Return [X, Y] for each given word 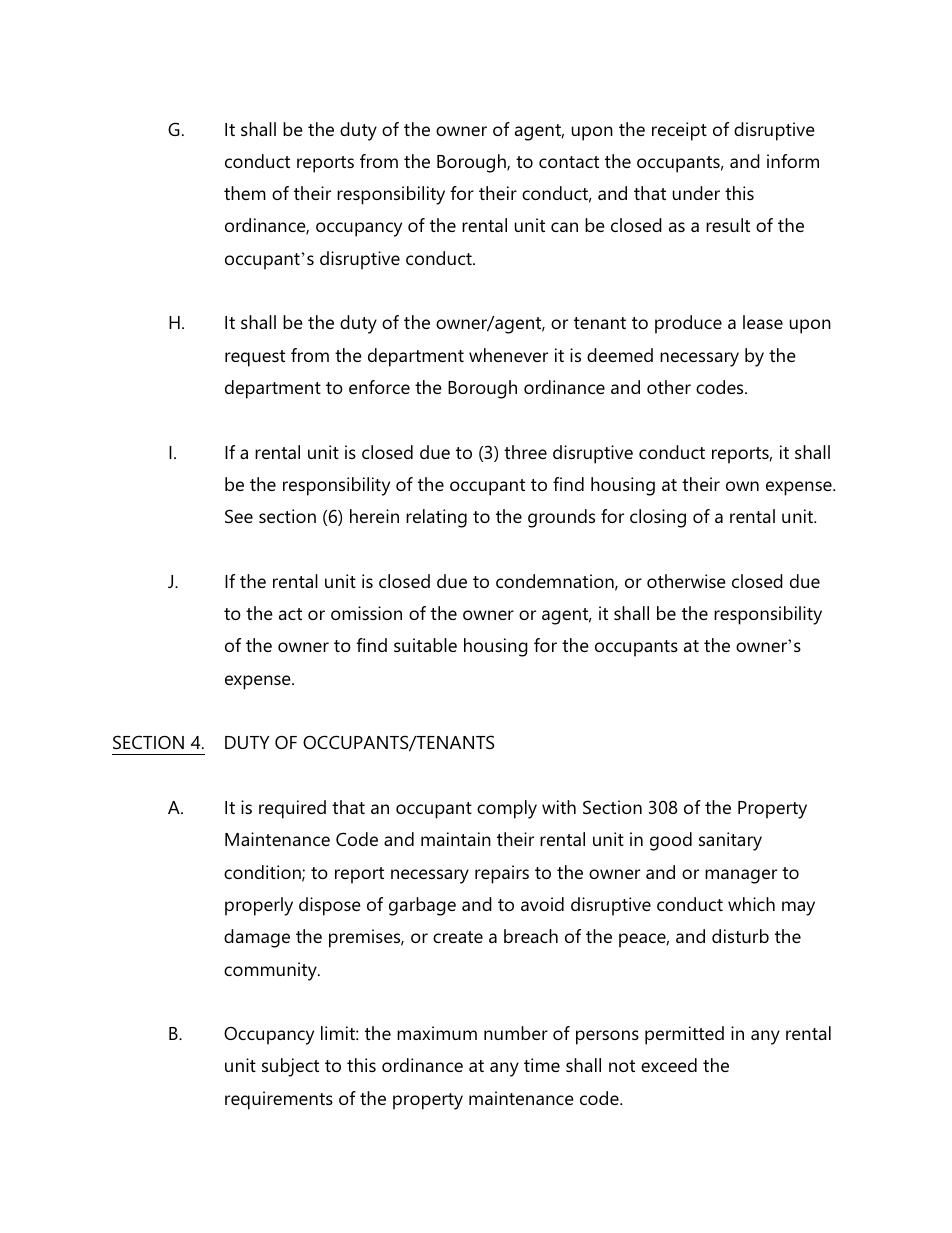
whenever [508, 355]
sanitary [730, 841]
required [292, 809]
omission [366, 613]
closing [658, 518]
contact [569, 162]
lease [763, 322]
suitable [425, 645]
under [696, 193]
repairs [502, 874]
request [255, 358]
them [245, 193]
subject [290, 1067]
